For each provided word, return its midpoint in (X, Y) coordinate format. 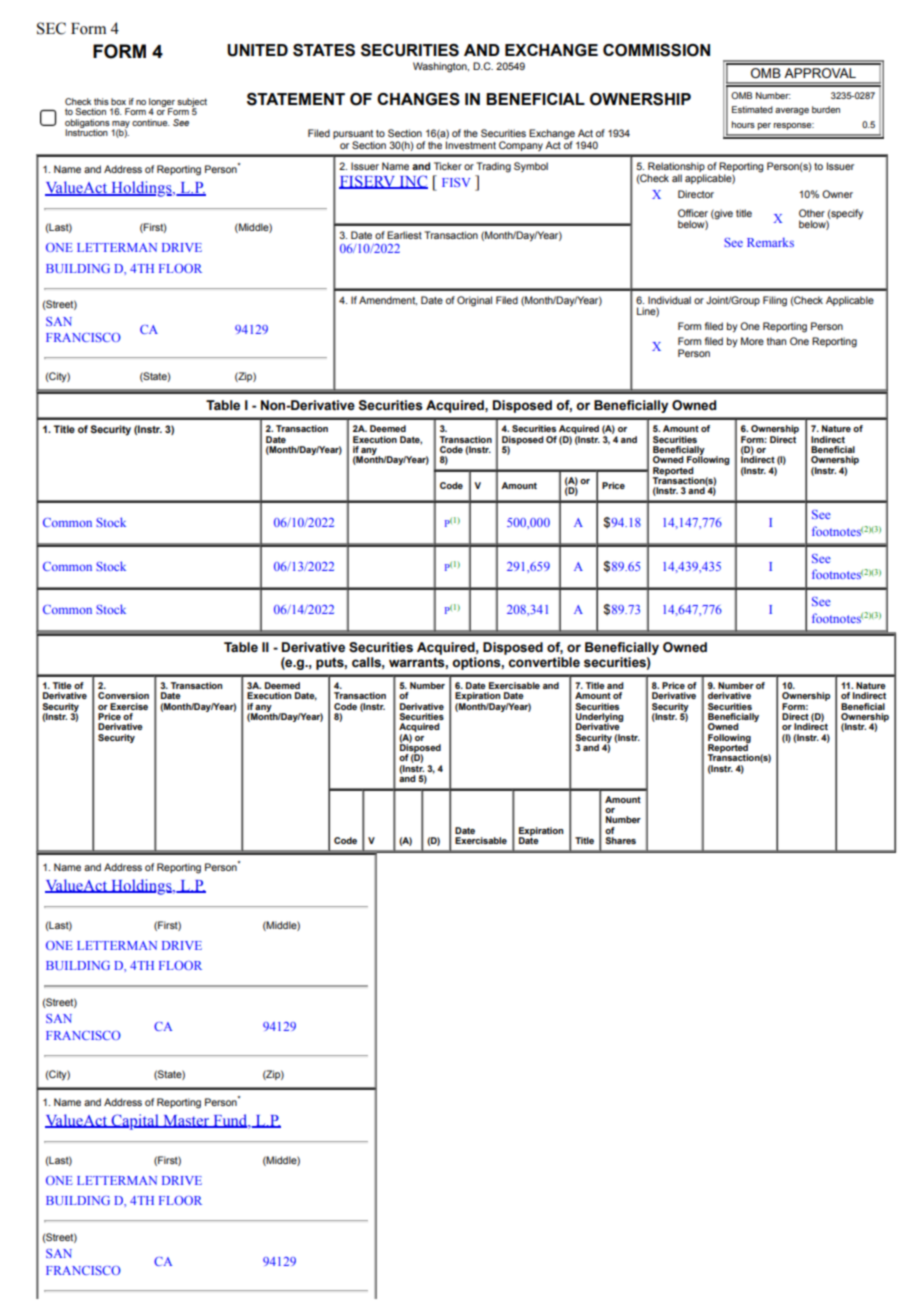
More (752, 341)
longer (162, 103)
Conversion (123, 695)
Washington (441, 67)
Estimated (752, 109)
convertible (544, 662)
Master (186, 1121)
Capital (135, 1122)
